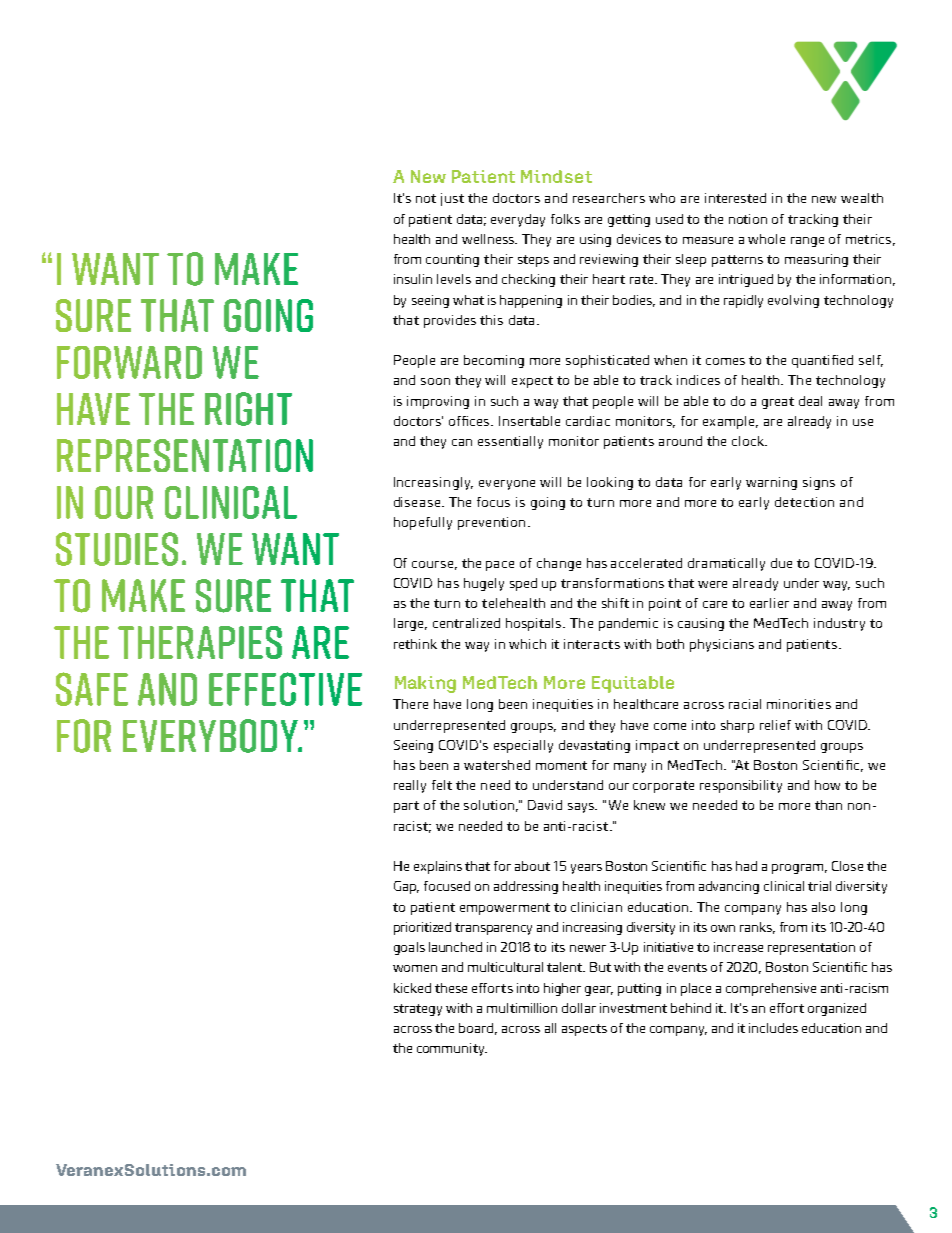 Image resolution: width=952 pixels, height=1233 pixels. What do you see at coordinates (748, 219) in the screenshot?
I see `notion` at bounding box center [748, 219].
